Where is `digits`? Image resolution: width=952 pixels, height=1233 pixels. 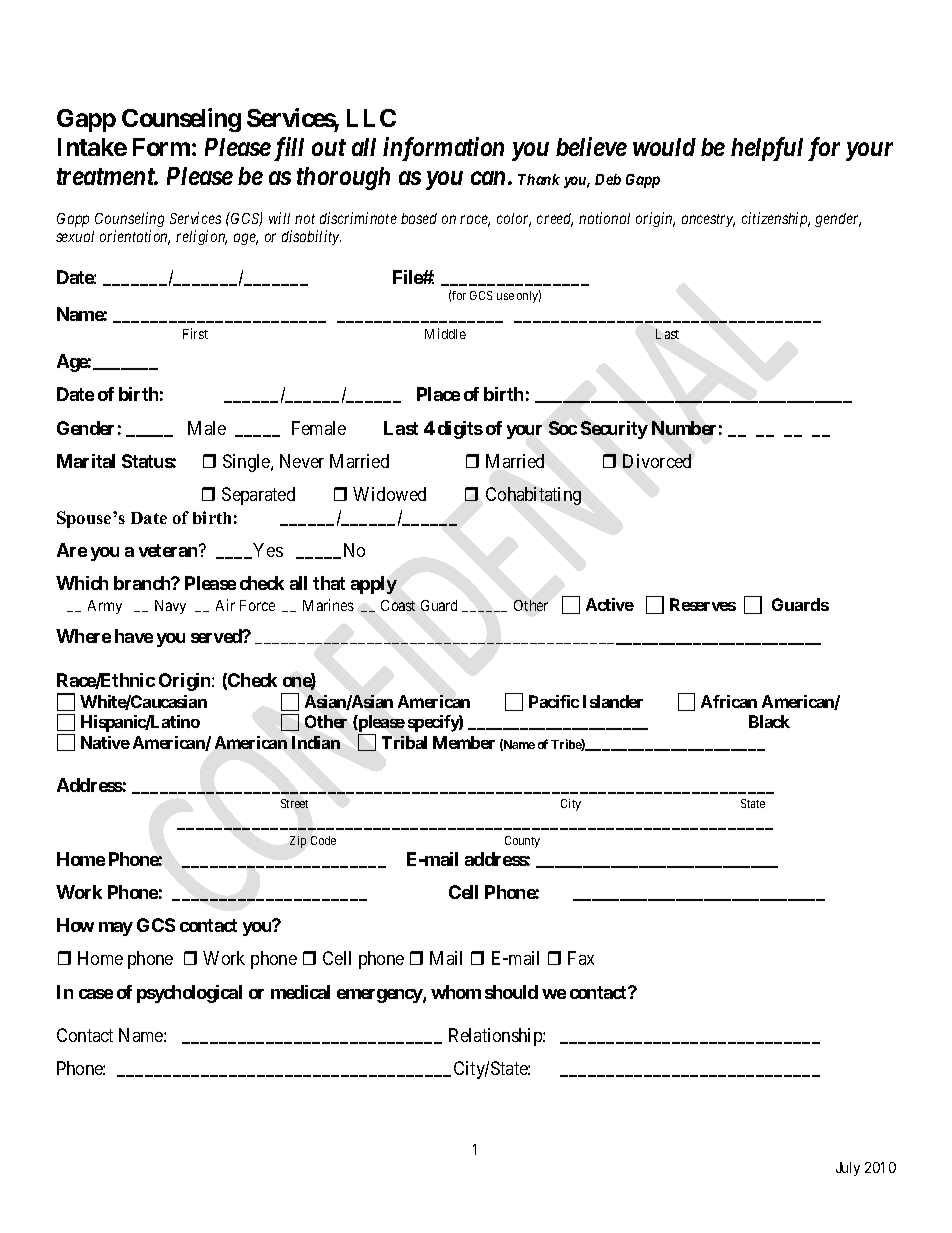
digits is located at coordinates (460, 430).
